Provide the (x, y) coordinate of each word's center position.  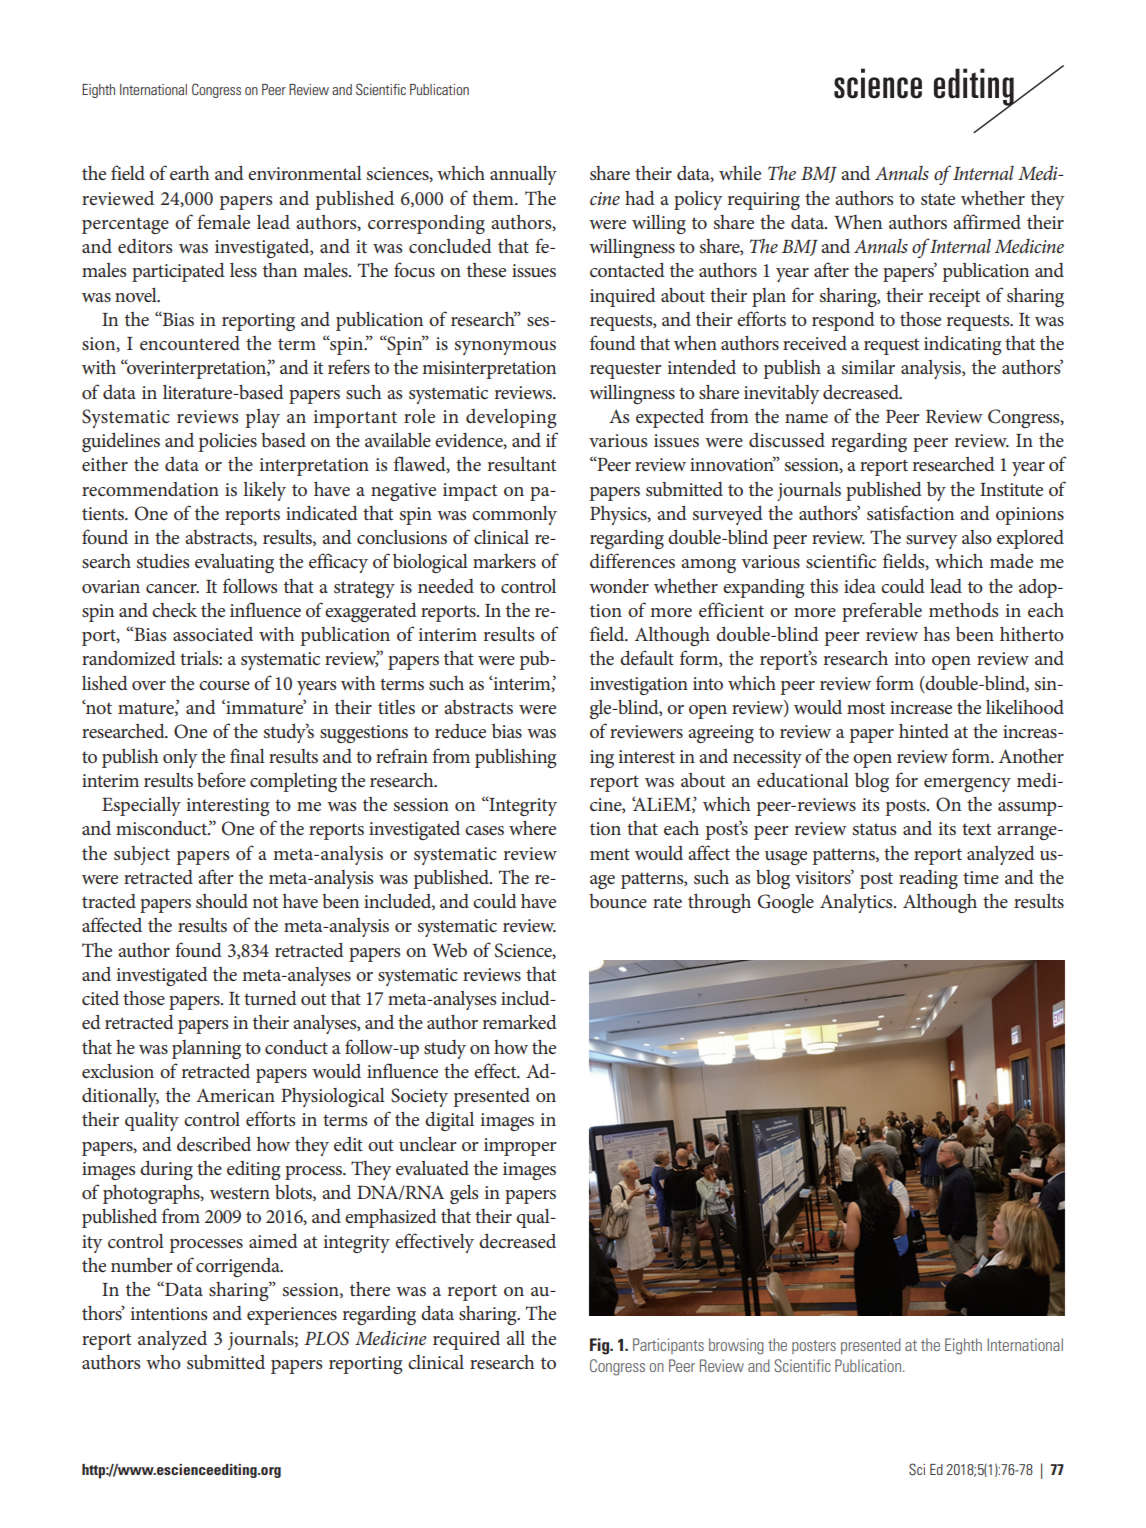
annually (523, 175)
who (163, 1362)
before (221, 779)
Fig (601, 1346)
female (223, 222)
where (532, 828)
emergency (967, 785)
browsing (736, 1346)
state (938, 199)
